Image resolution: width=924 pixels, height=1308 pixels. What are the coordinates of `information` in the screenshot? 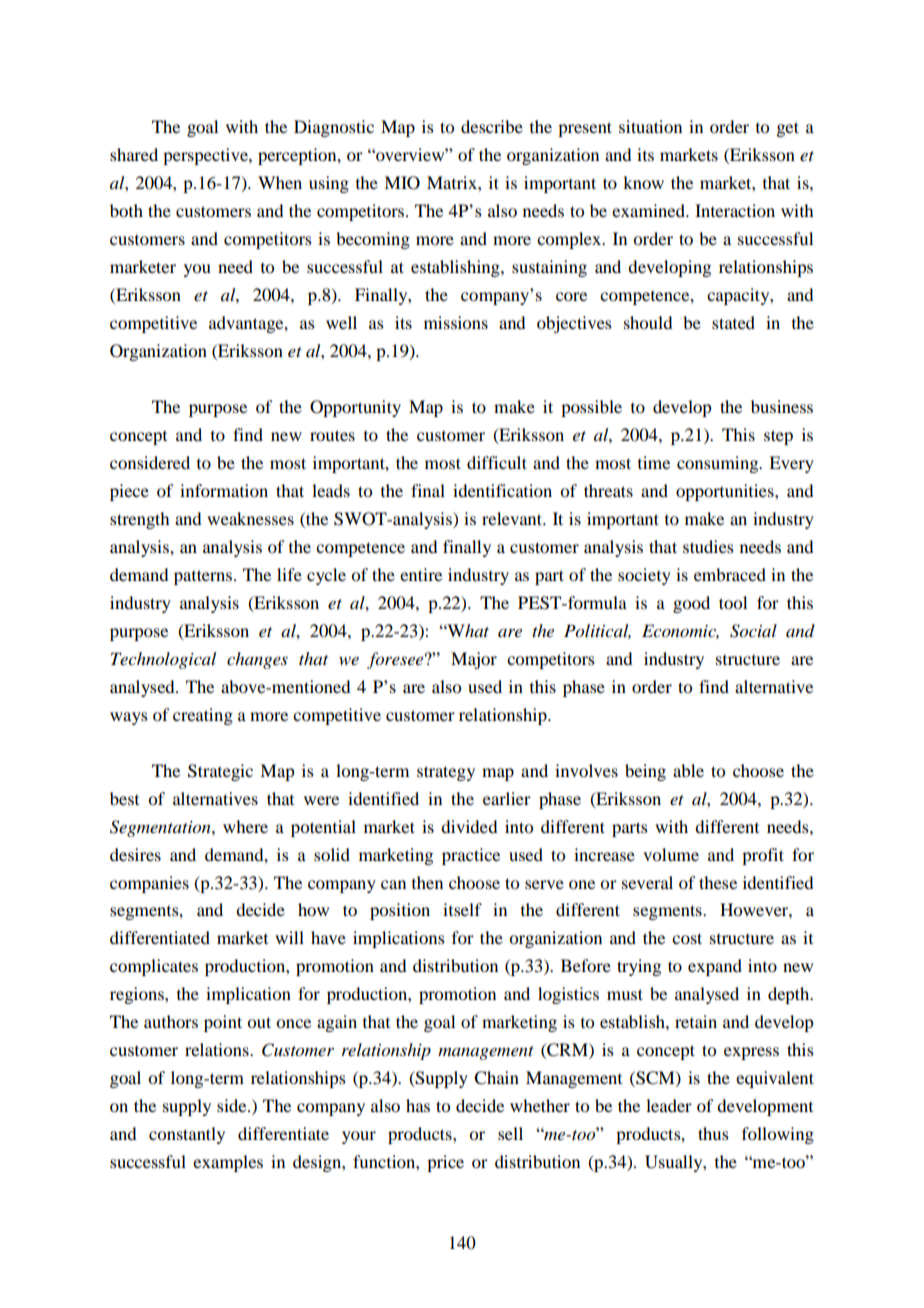 It's located at (224, 490).
